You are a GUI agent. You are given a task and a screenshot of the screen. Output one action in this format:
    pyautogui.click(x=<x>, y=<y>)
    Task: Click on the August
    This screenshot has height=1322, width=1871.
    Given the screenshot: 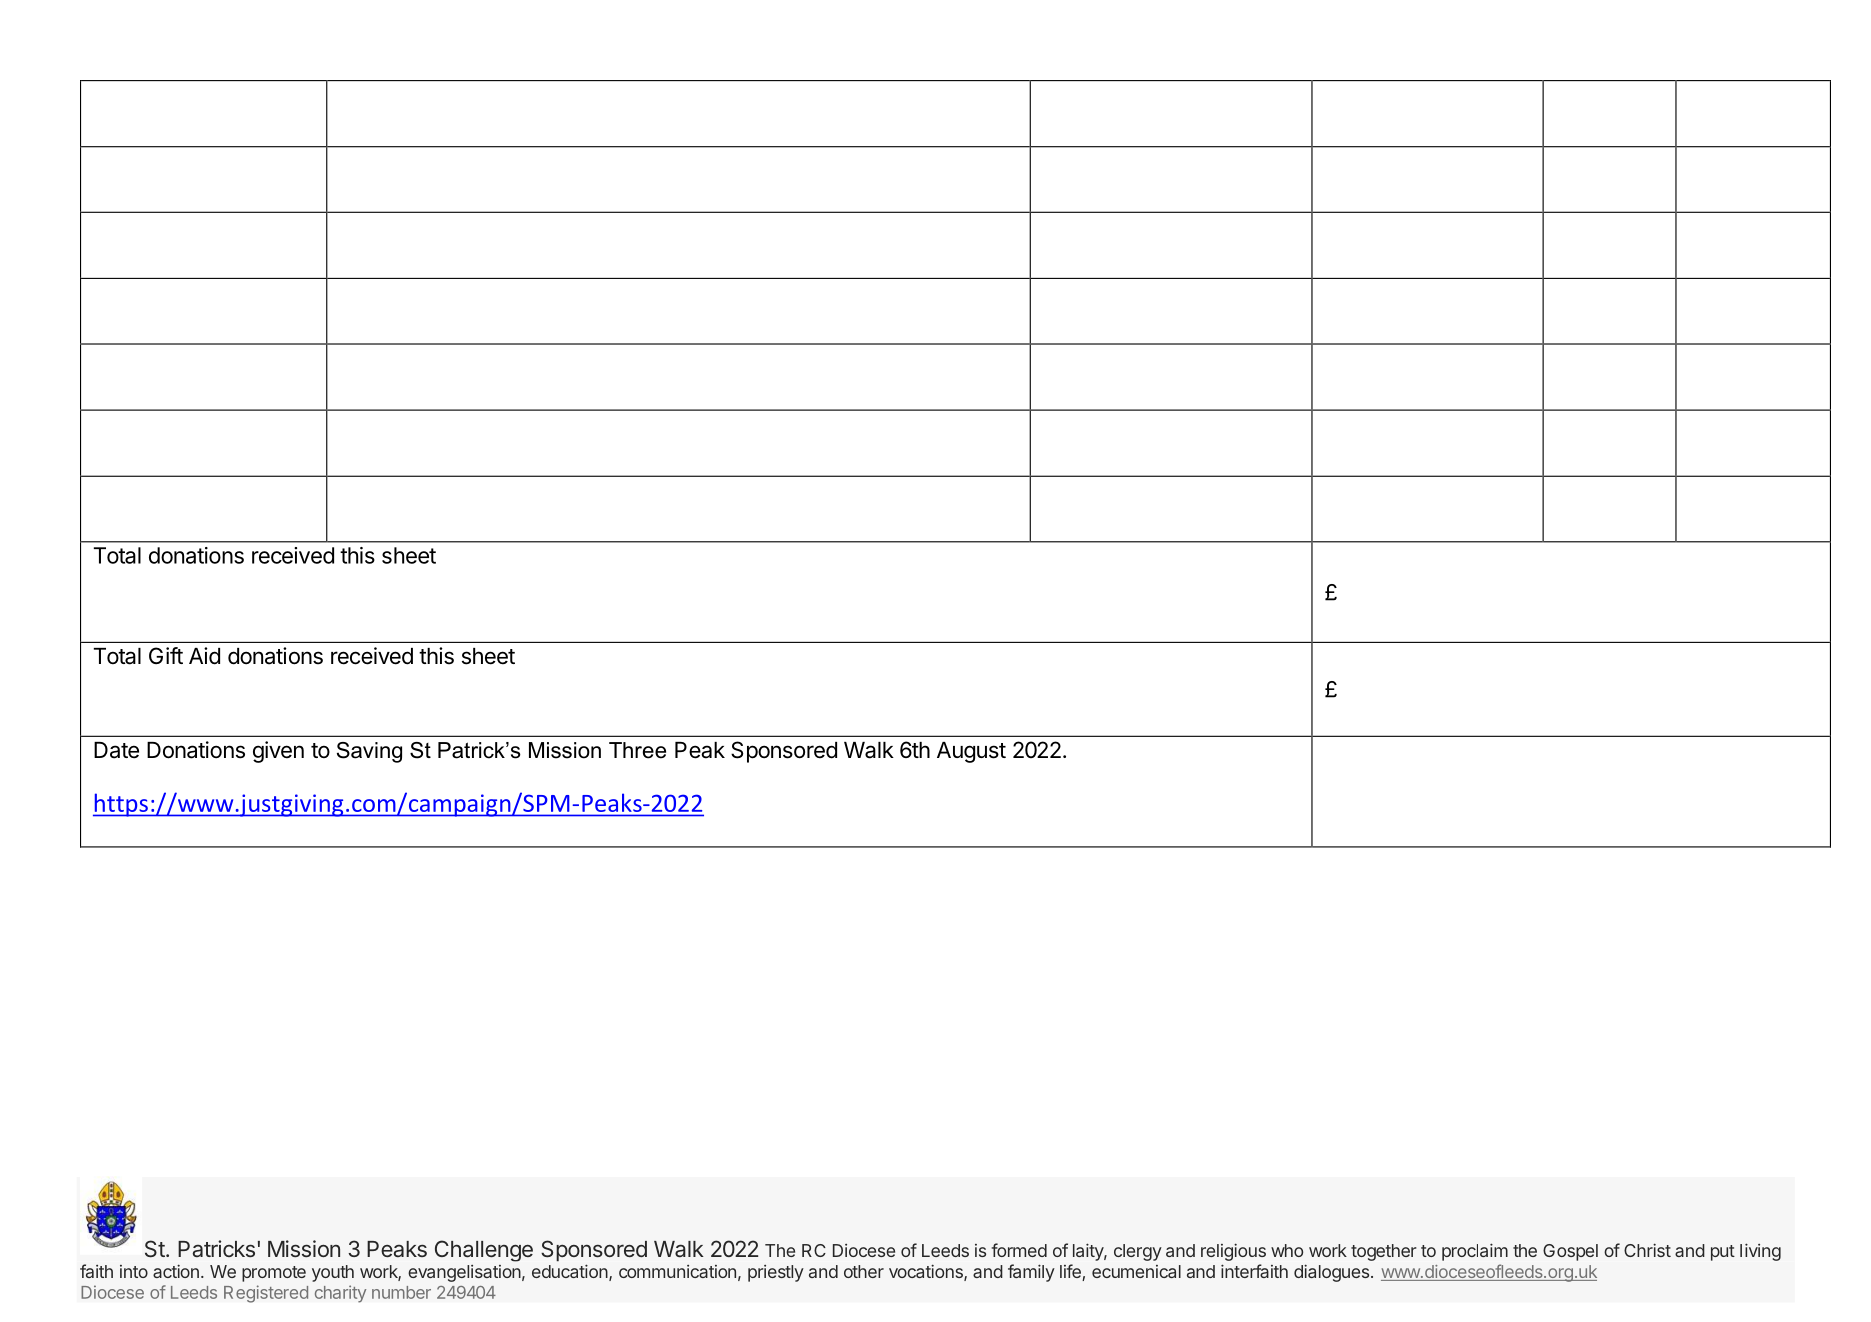 What is the action you would take?
    pyautogui.click(x=971, y=752)
